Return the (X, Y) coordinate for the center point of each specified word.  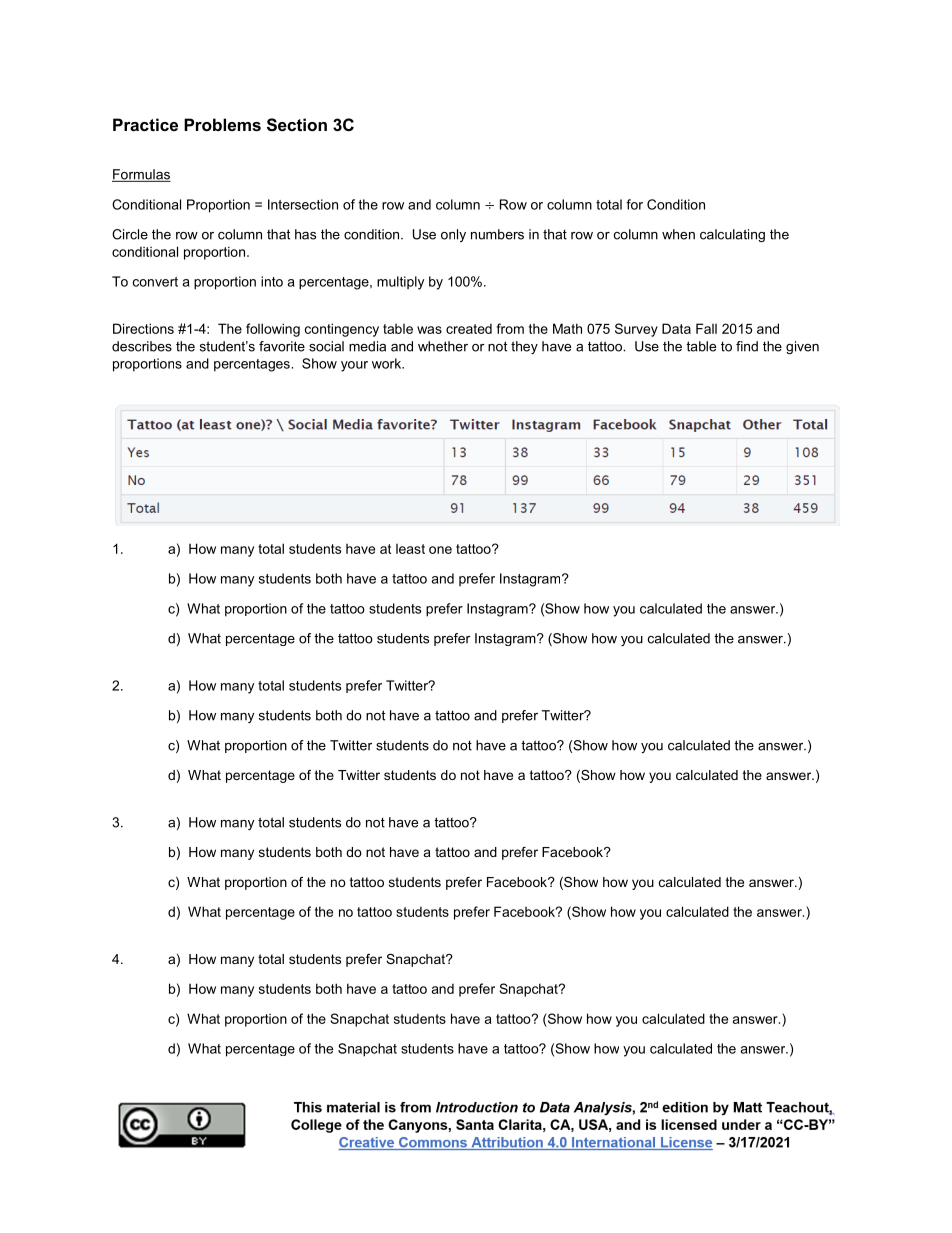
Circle (130, 234)
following (273, 330)
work (388, 363)
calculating (732, 235)
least (410, 549)
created (469, 328)
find (747, 346)
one (440, 550)
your (354, 366)
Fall (706, 328)
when (678, 234)
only (453, 235)
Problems (222, 124)
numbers (497, 234)
